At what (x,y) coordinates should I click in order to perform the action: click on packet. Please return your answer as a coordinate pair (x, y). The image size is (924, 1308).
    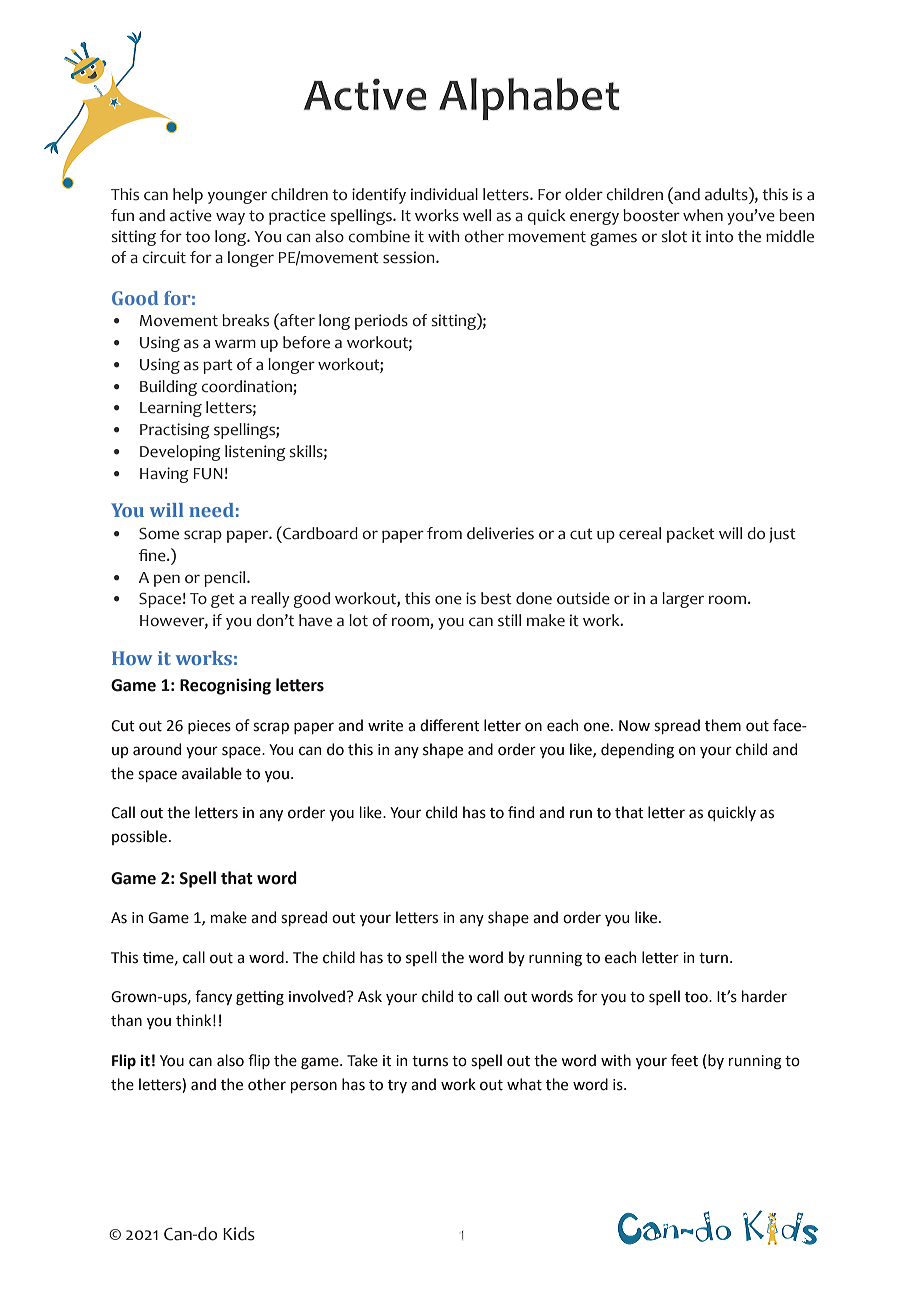
    Looking at the image, I should click on (691, 535).
